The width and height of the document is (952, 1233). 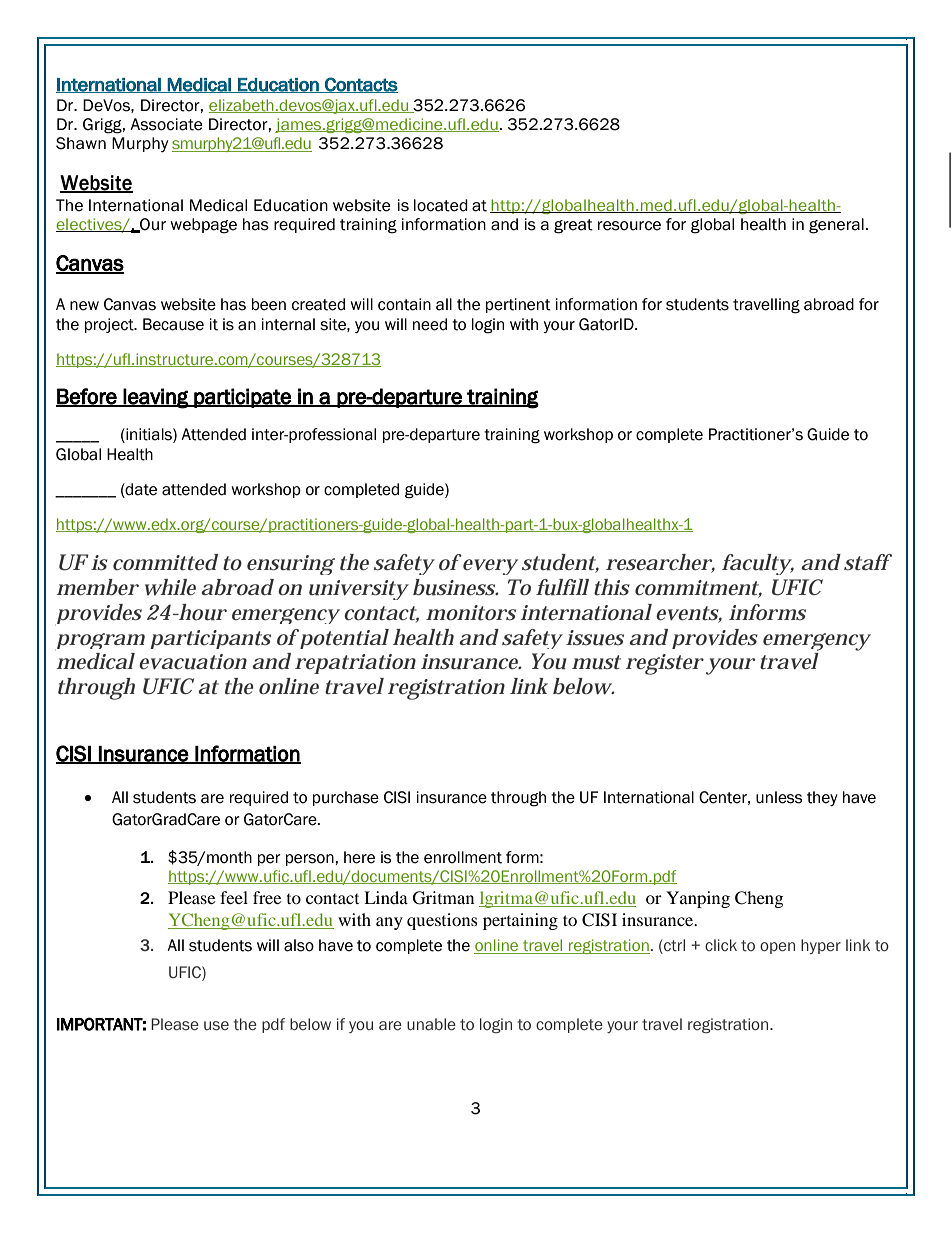 I want to click on unable, so click(x=431, y=1024).
